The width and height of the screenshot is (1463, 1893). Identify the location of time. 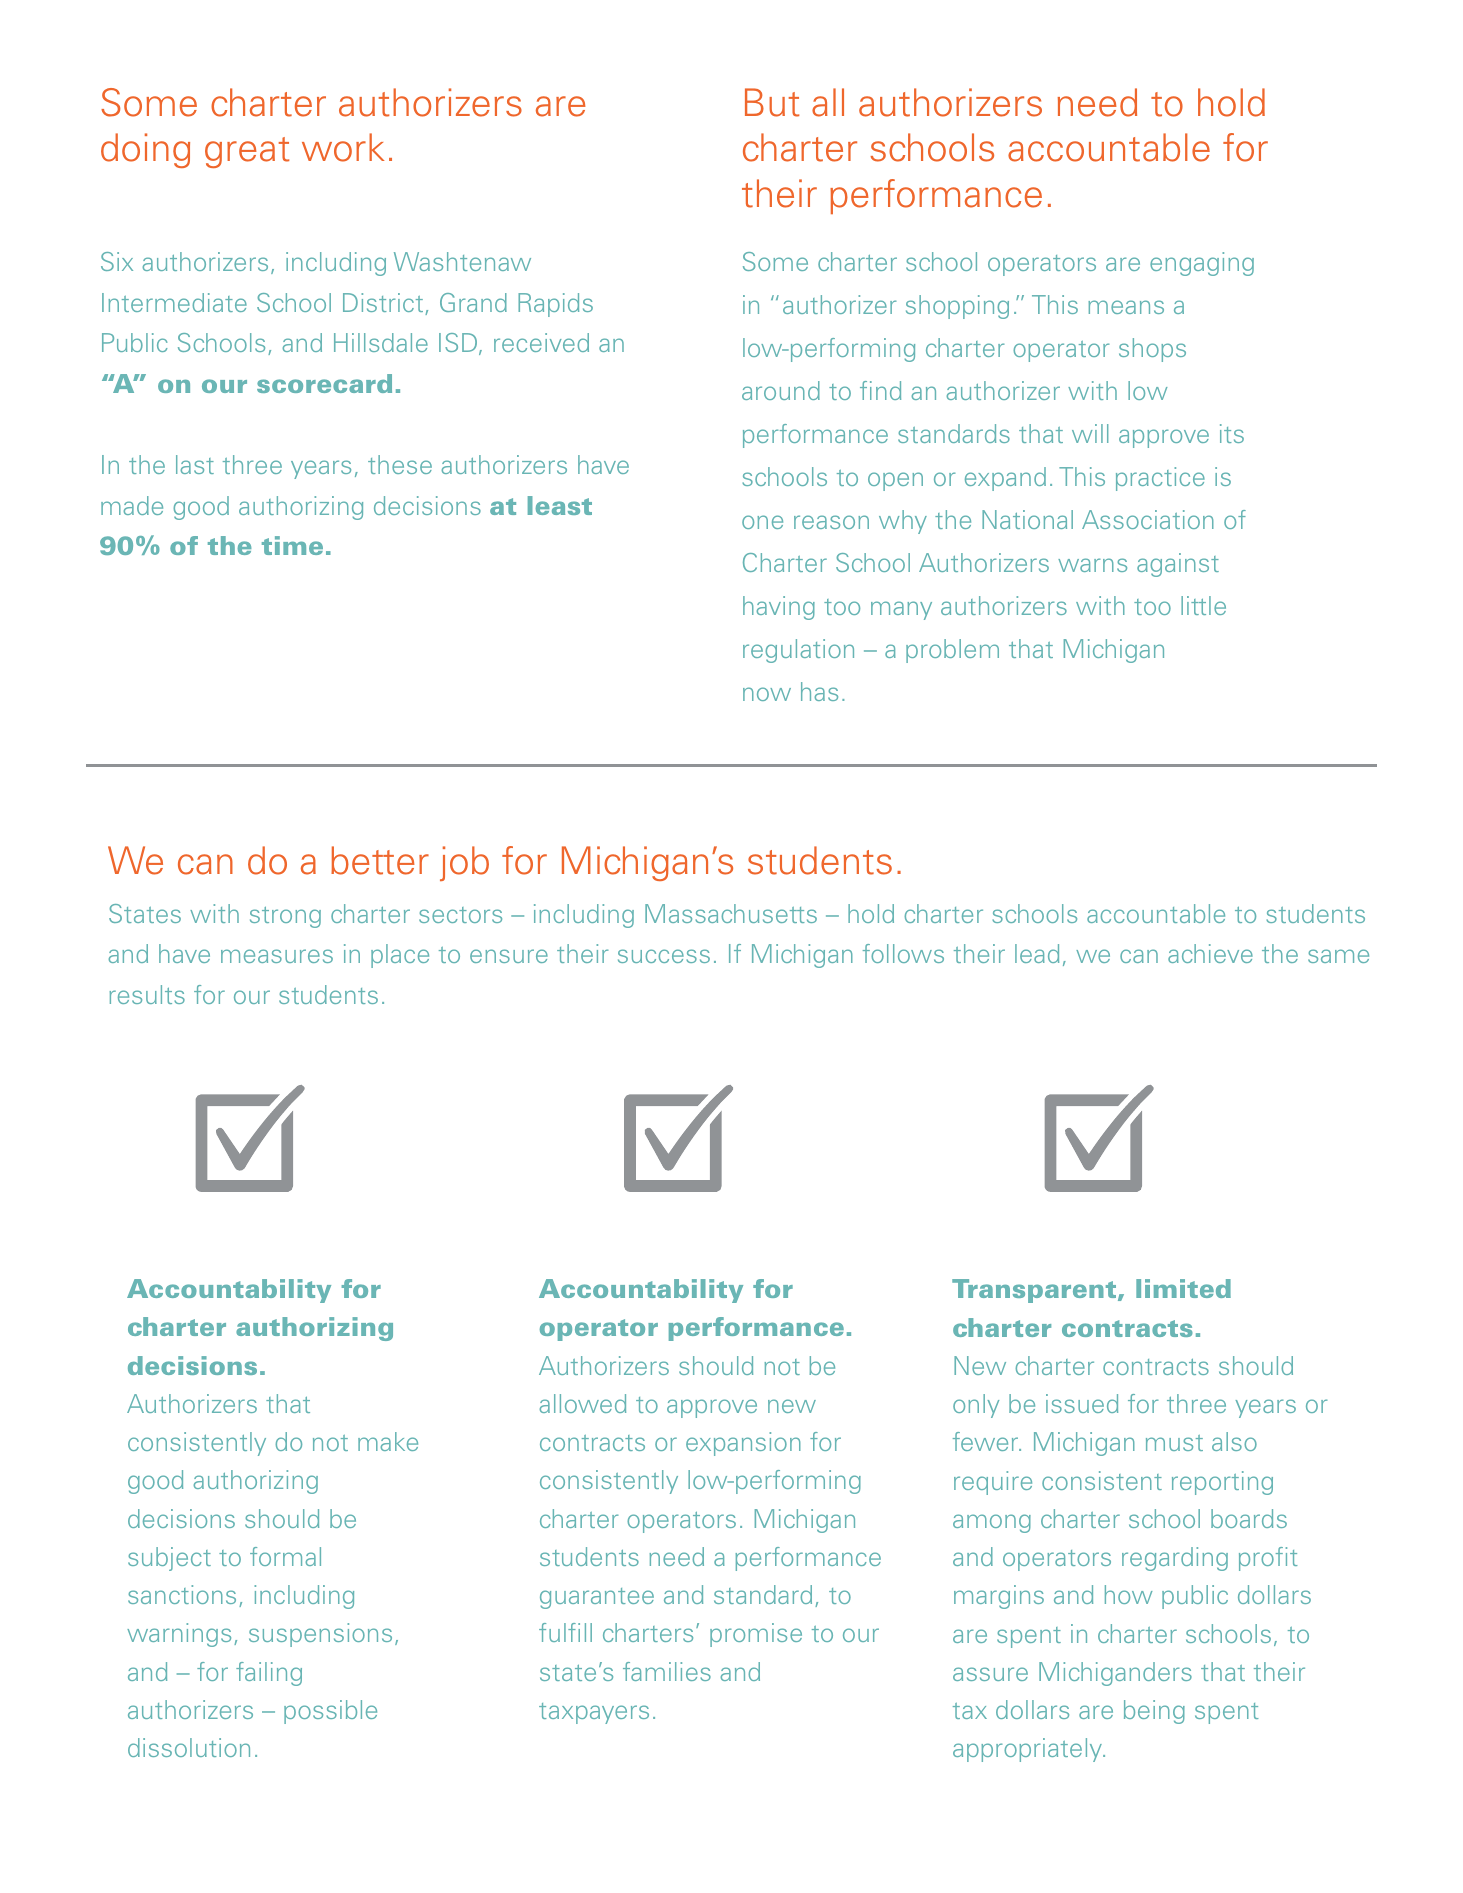
(292, 545).
